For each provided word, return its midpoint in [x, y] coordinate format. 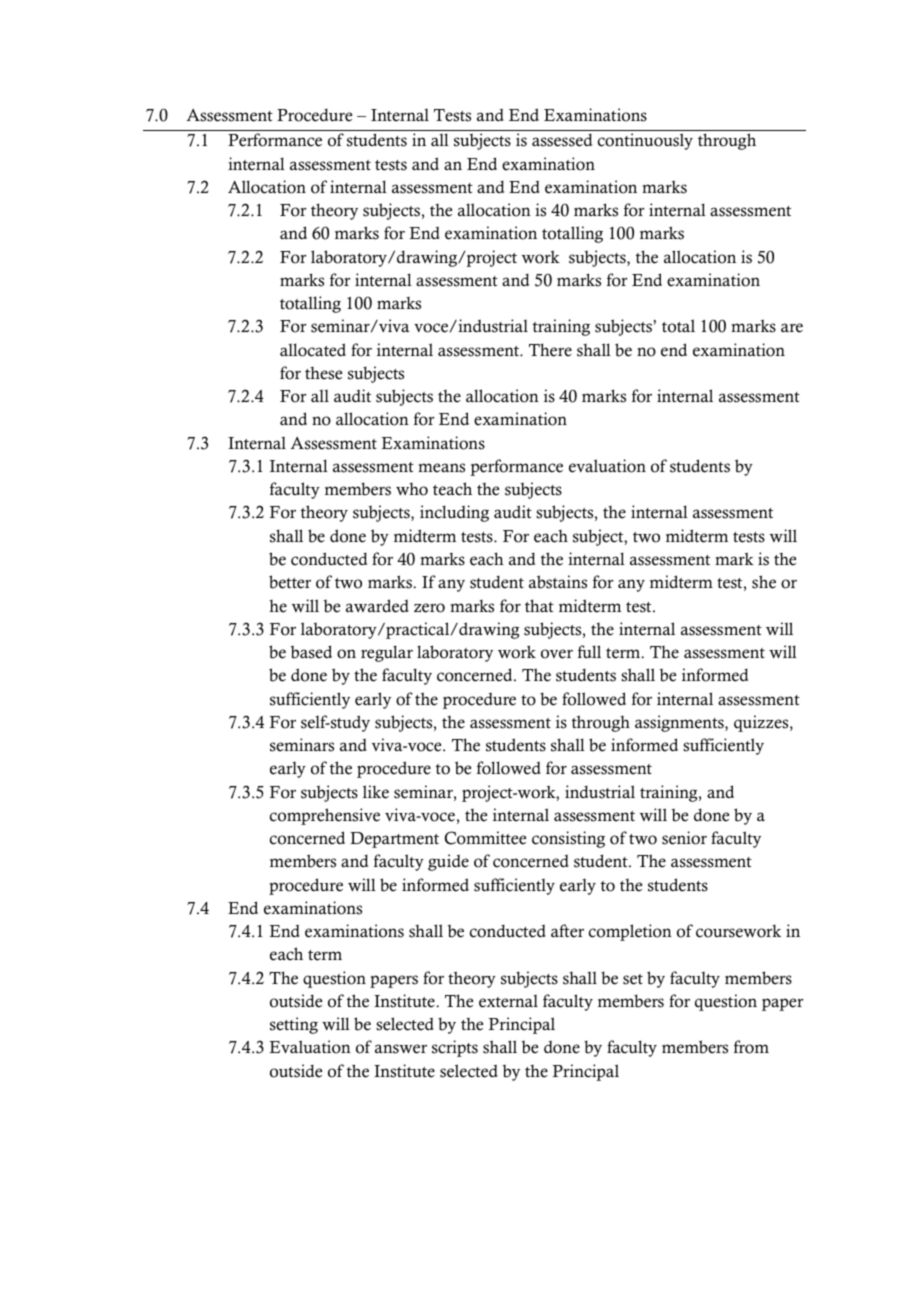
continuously [645, 141]
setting [294, 1025]
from [751, 1047]
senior [684, 838]
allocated [313, 350]
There [550, 350]
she [764, 582]
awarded [377, 606]
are [792, 328]
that [539, 605]
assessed [562, 140]
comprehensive [325, 816]
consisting [568, 839]
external [508, 1001]
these [323, 373]
